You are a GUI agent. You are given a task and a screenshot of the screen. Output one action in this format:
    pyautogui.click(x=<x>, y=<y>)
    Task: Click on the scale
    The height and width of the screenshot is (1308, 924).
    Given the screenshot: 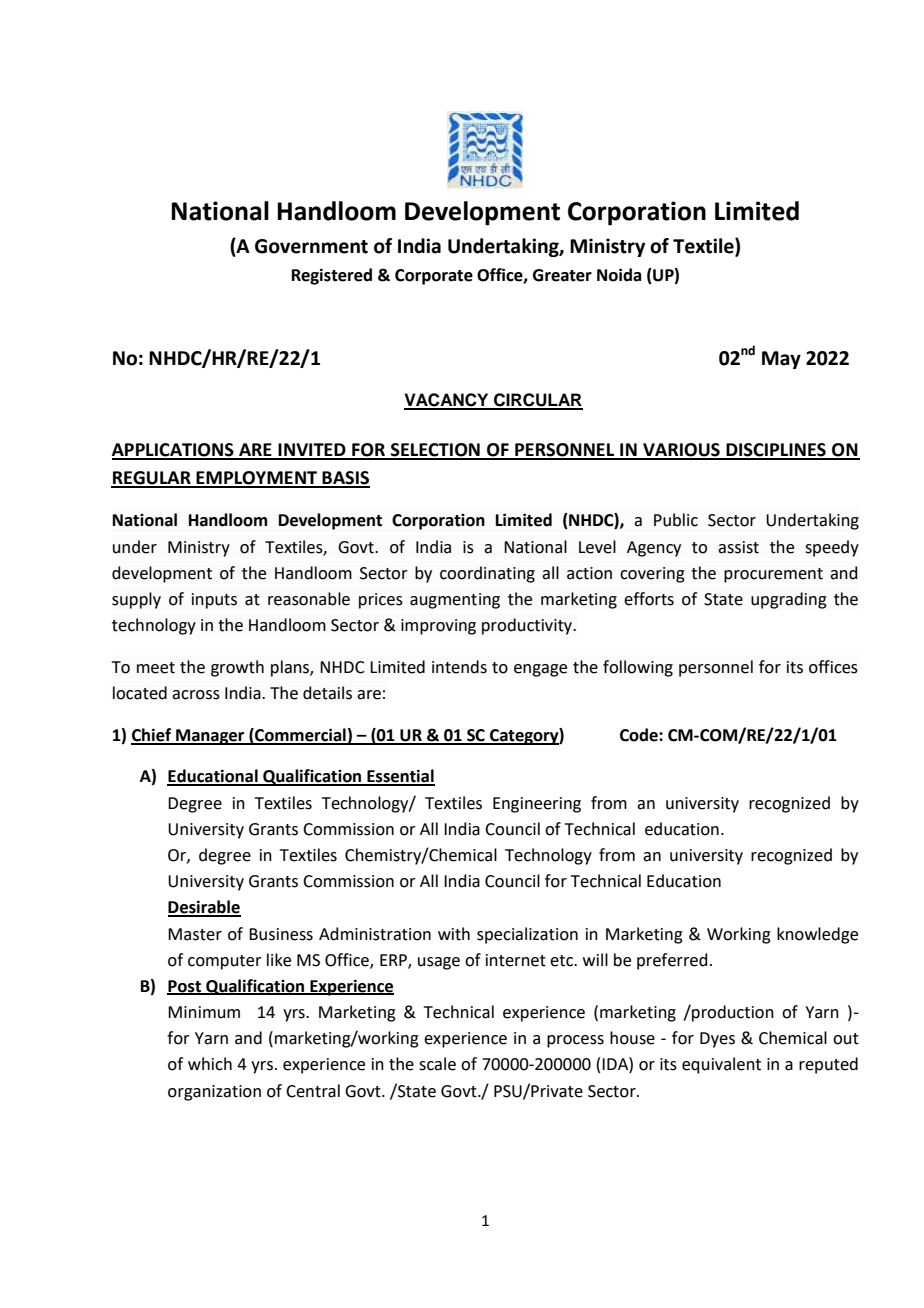 What is the action you would take?
    pyautogui.click(x=437, y=1064)
